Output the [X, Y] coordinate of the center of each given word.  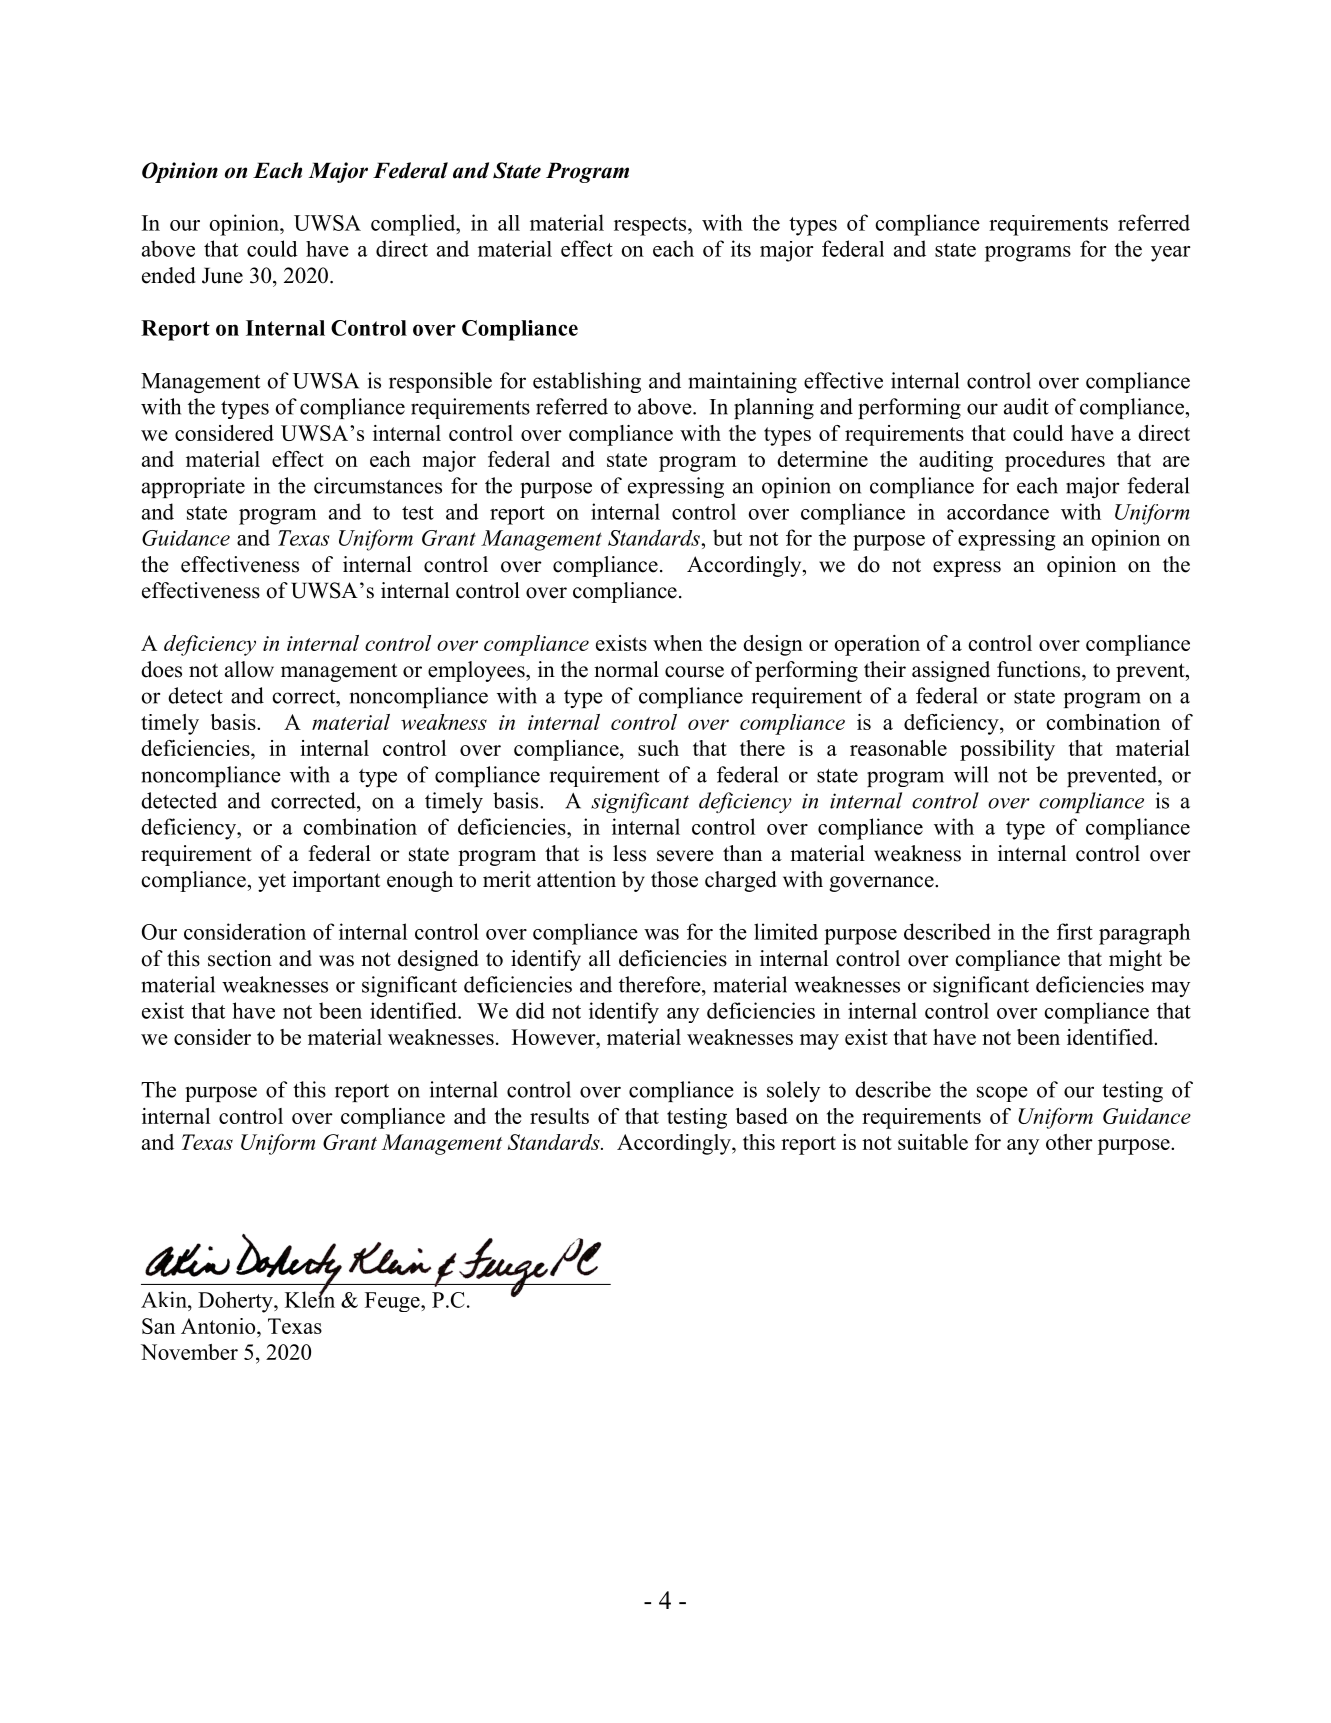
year [1171, 254]
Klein [310, 1298]
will [971, 774]
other [1069, 1142]
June [222, 275]
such [658, 748]
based [761, 1116]
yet [272, 883]
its [741, 248]
